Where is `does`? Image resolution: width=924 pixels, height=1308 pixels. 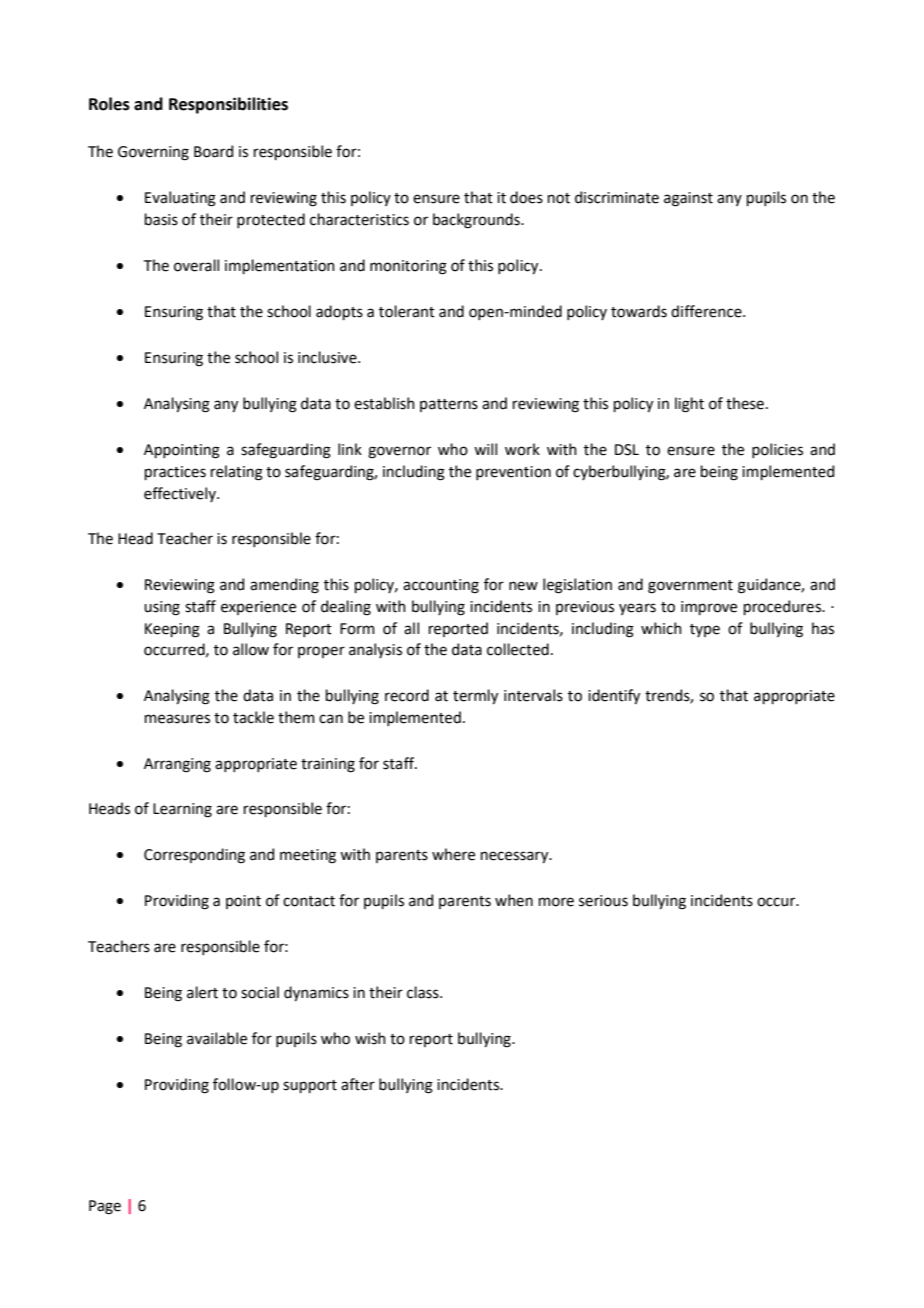
does is located at coordinates (526, 197).
